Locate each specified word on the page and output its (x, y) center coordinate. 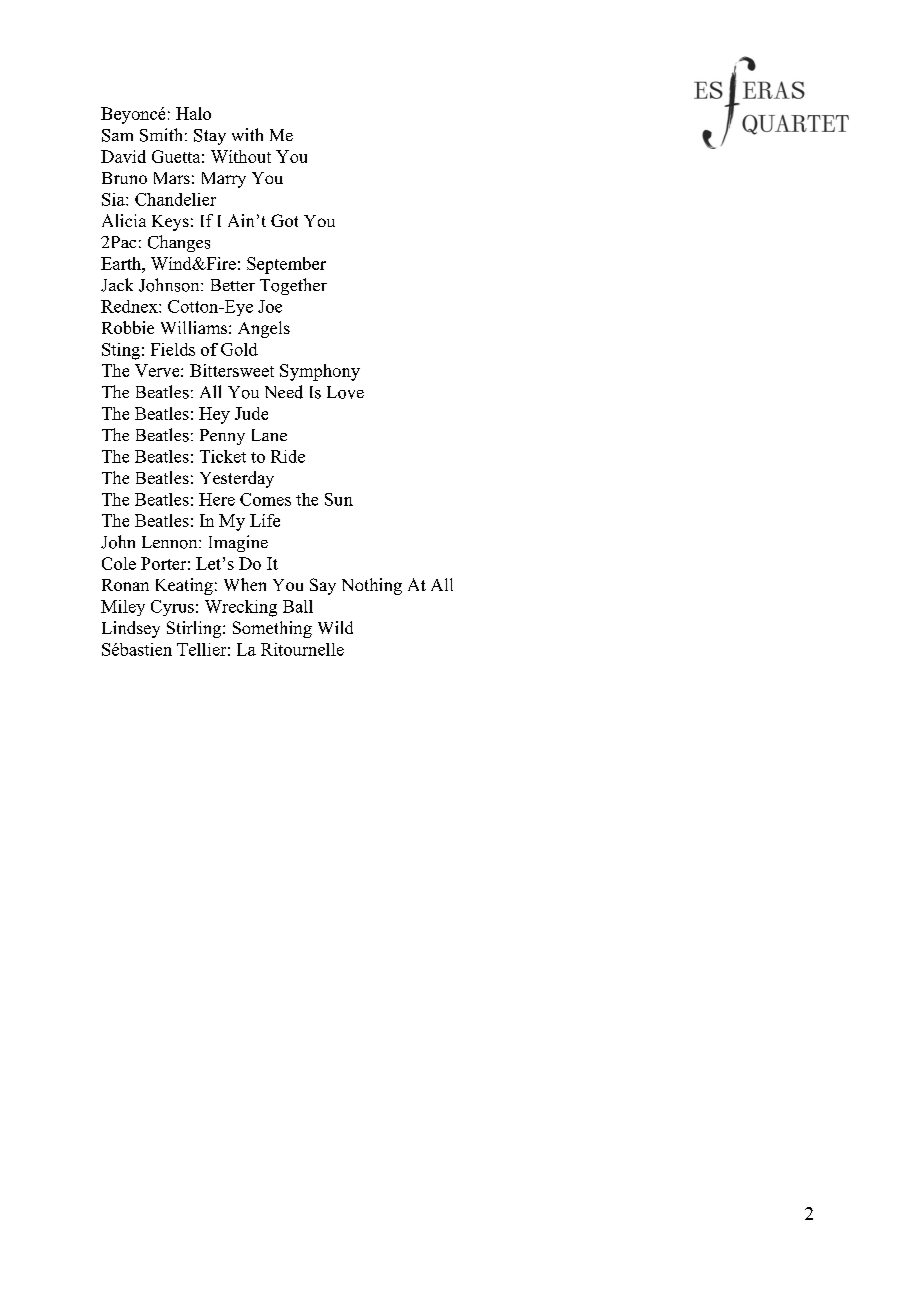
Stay (210, 137)
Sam (117, 135)
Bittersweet (232, 370)
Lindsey (131, 629)
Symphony (320, 372)
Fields (173, 349)
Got (284, 220)
